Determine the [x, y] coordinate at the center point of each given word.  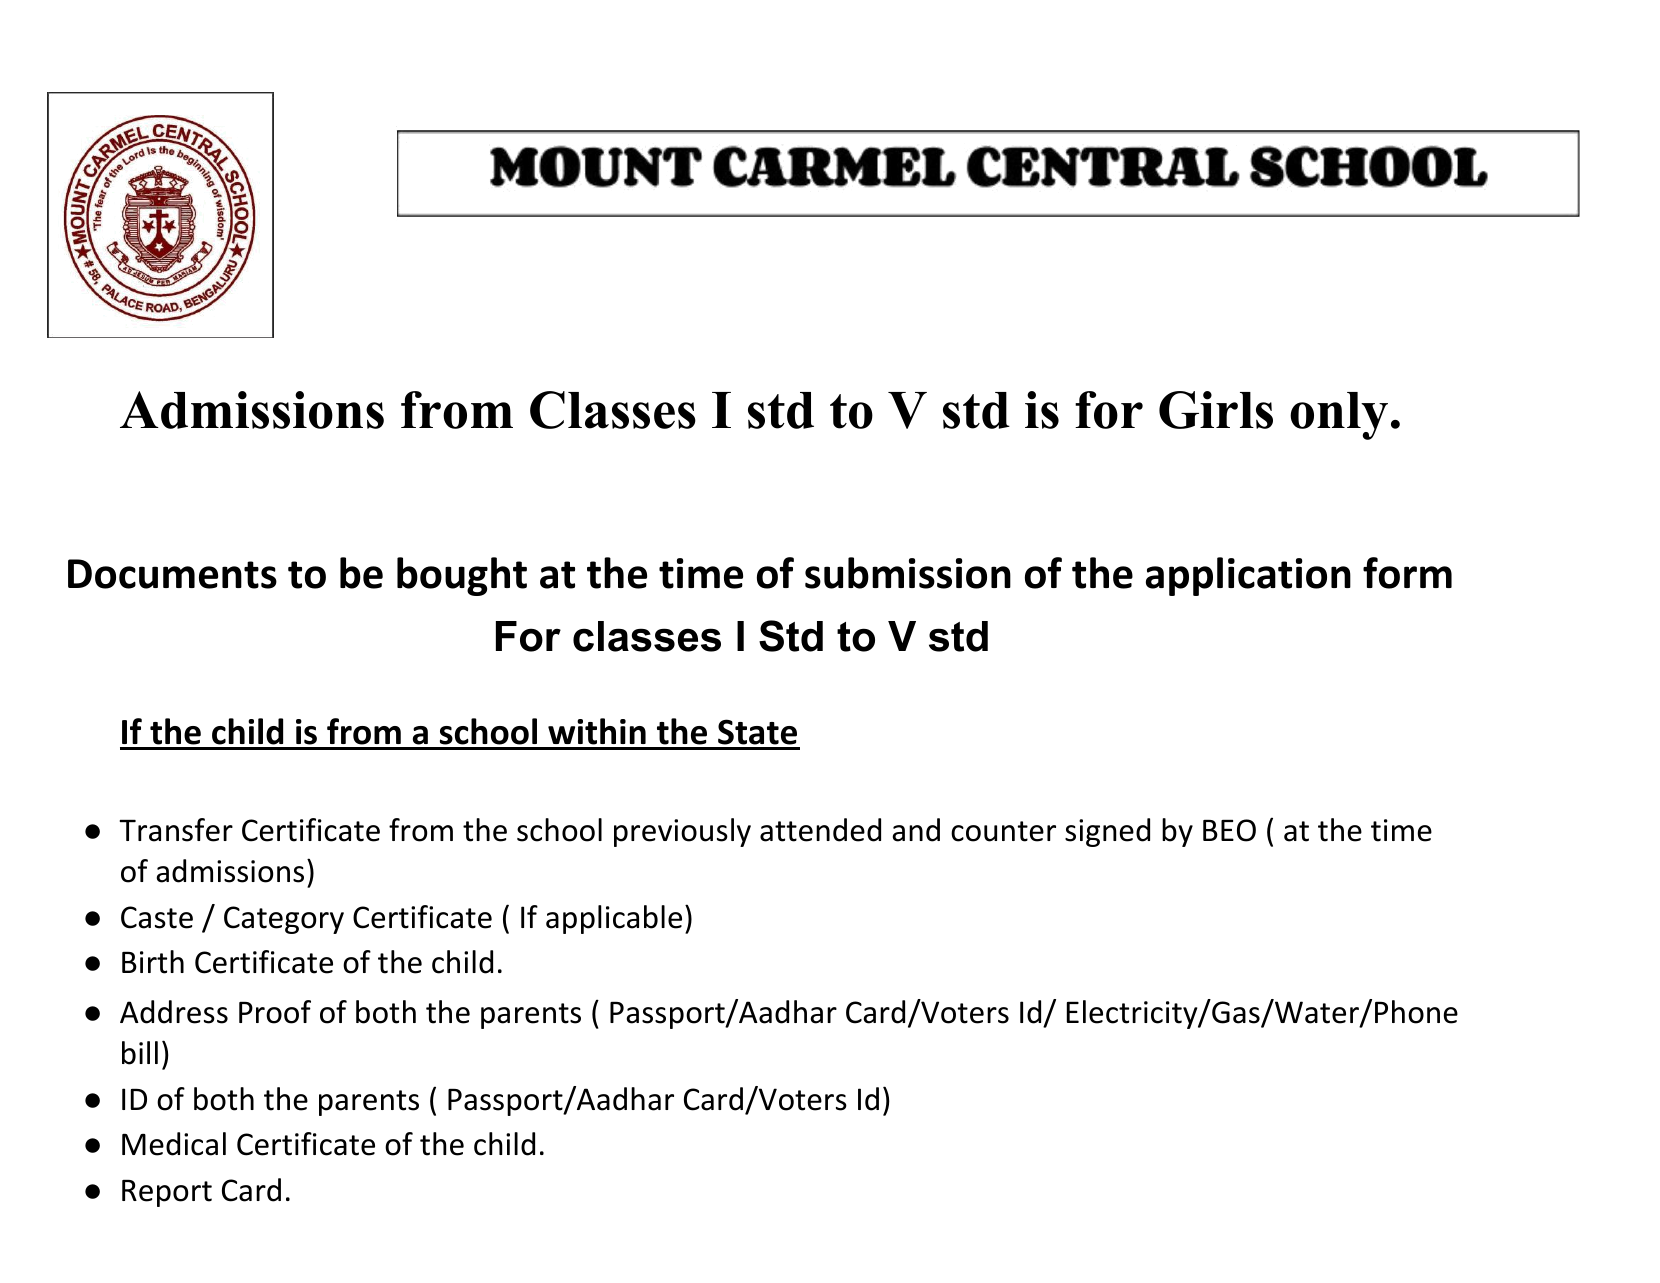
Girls [1216, 410]
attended [820, 830]
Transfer [176, 830]
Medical [174, 1144]
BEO [1229, 830]
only [1339, 416]
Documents [172, 574]
